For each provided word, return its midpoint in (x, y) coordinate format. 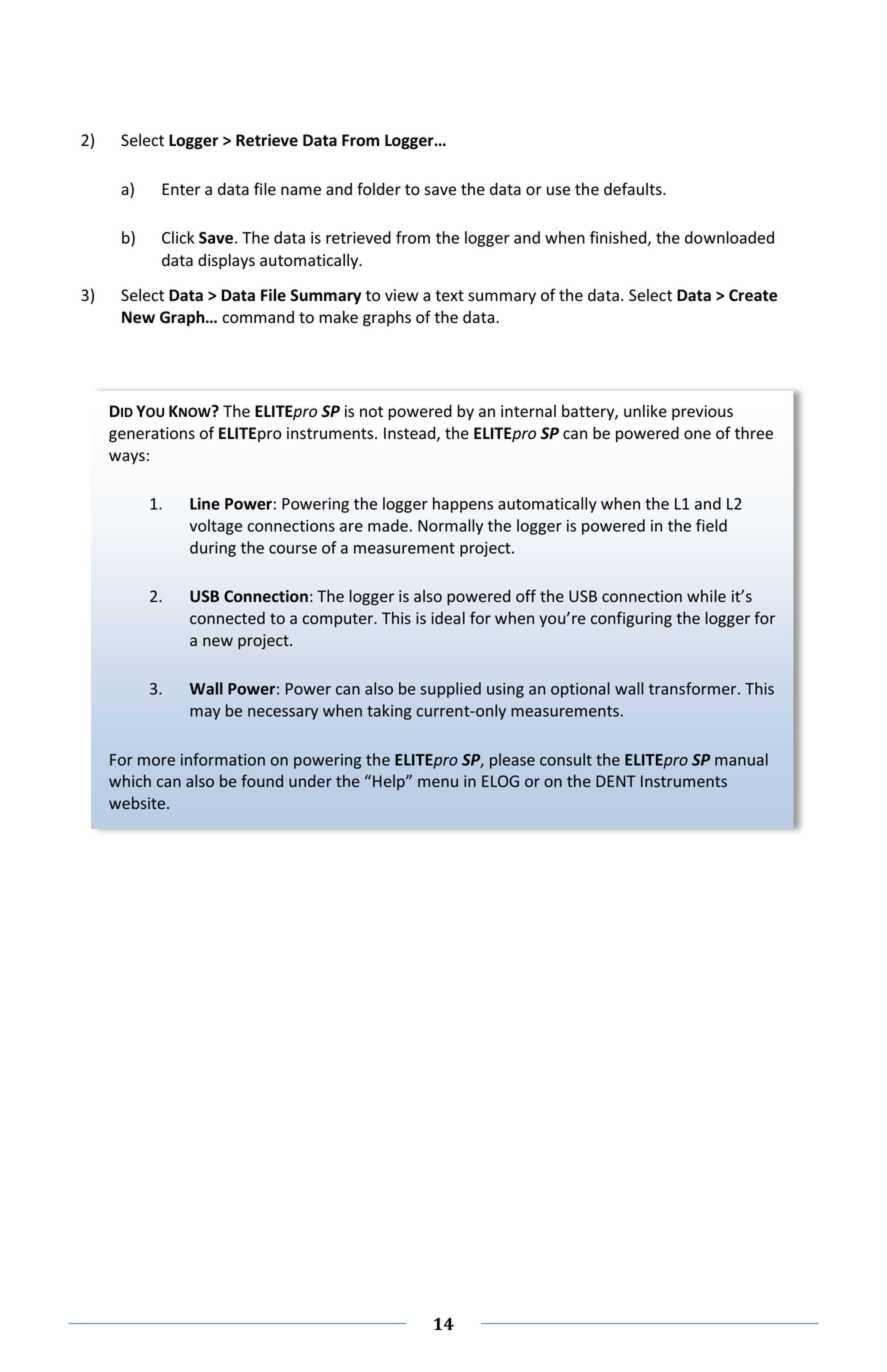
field (711, 525)
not (371, 412)
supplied (450, 690)
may (205, 714)
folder (379, 189)
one (697, 435)
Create (753, 295)
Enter (181, 189)
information (223, 759)
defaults (634, 189)
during (213, 549)
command (258, 316)
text (449, 295)
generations (152, 435)
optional (580, 690)
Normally (450, 527)
